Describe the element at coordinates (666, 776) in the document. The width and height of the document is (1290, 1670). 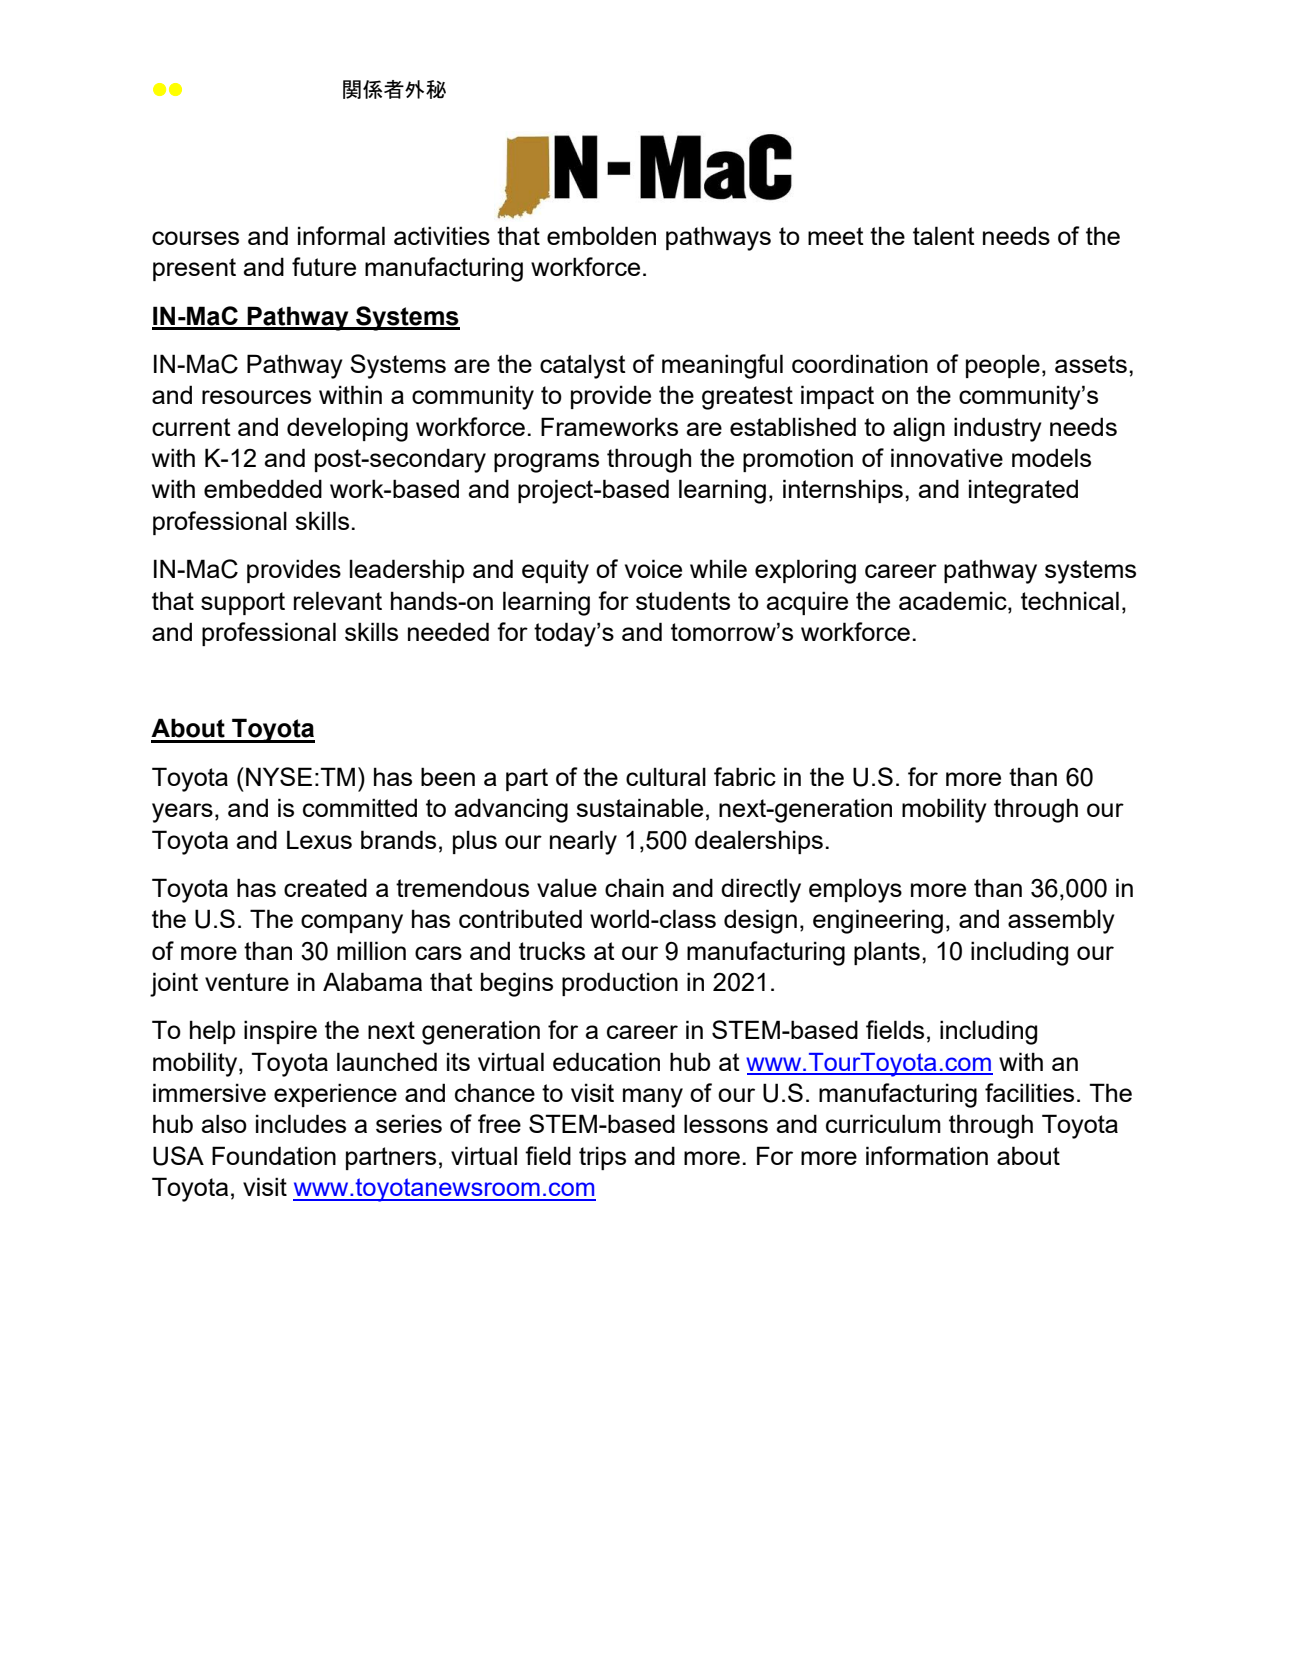
I see `cultural` at that location.
